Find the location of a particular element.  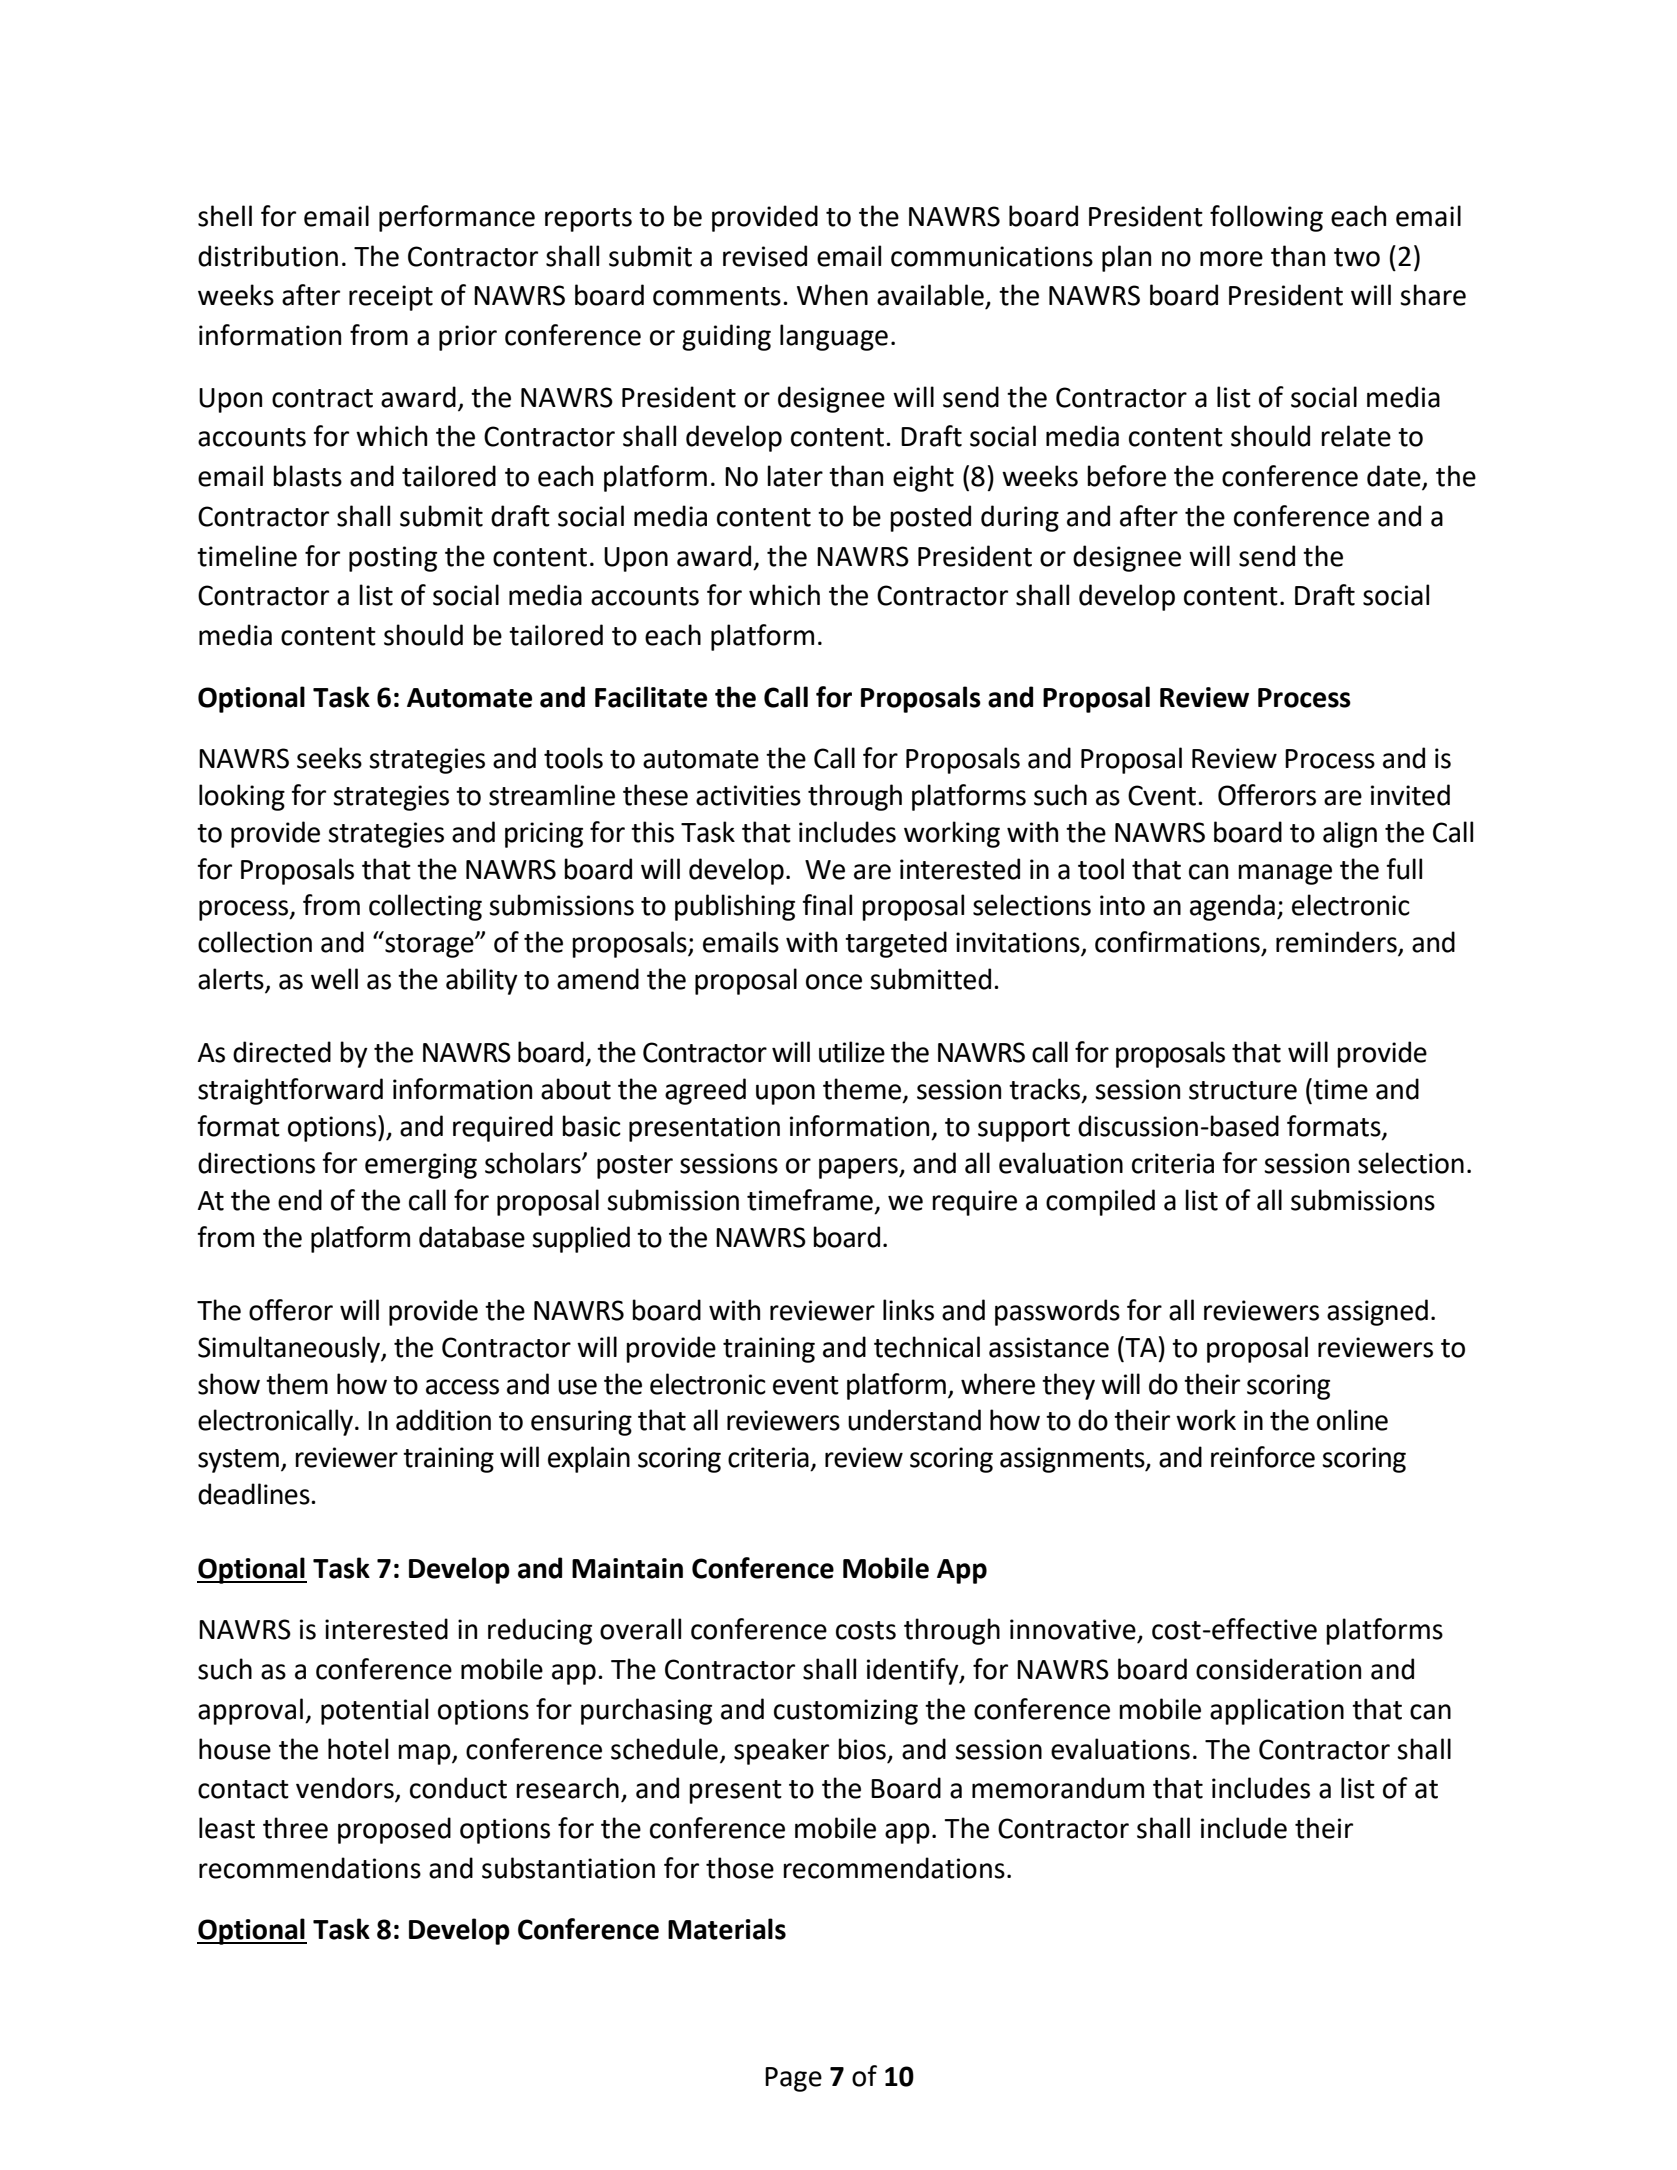

more is located at coordinates (1231, 259).
